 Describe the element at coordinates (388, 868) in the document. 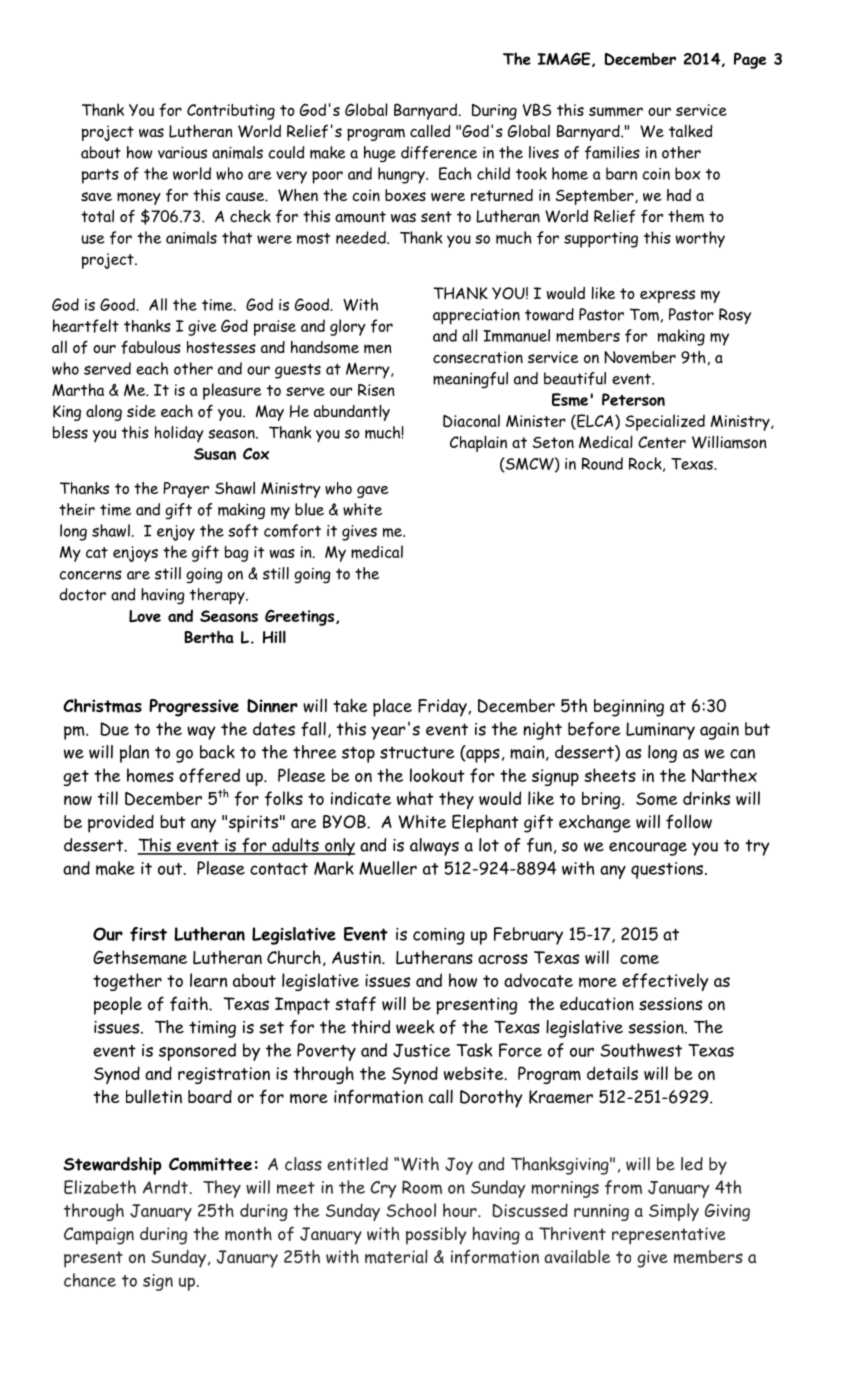

I see `Mueller` at that location.
